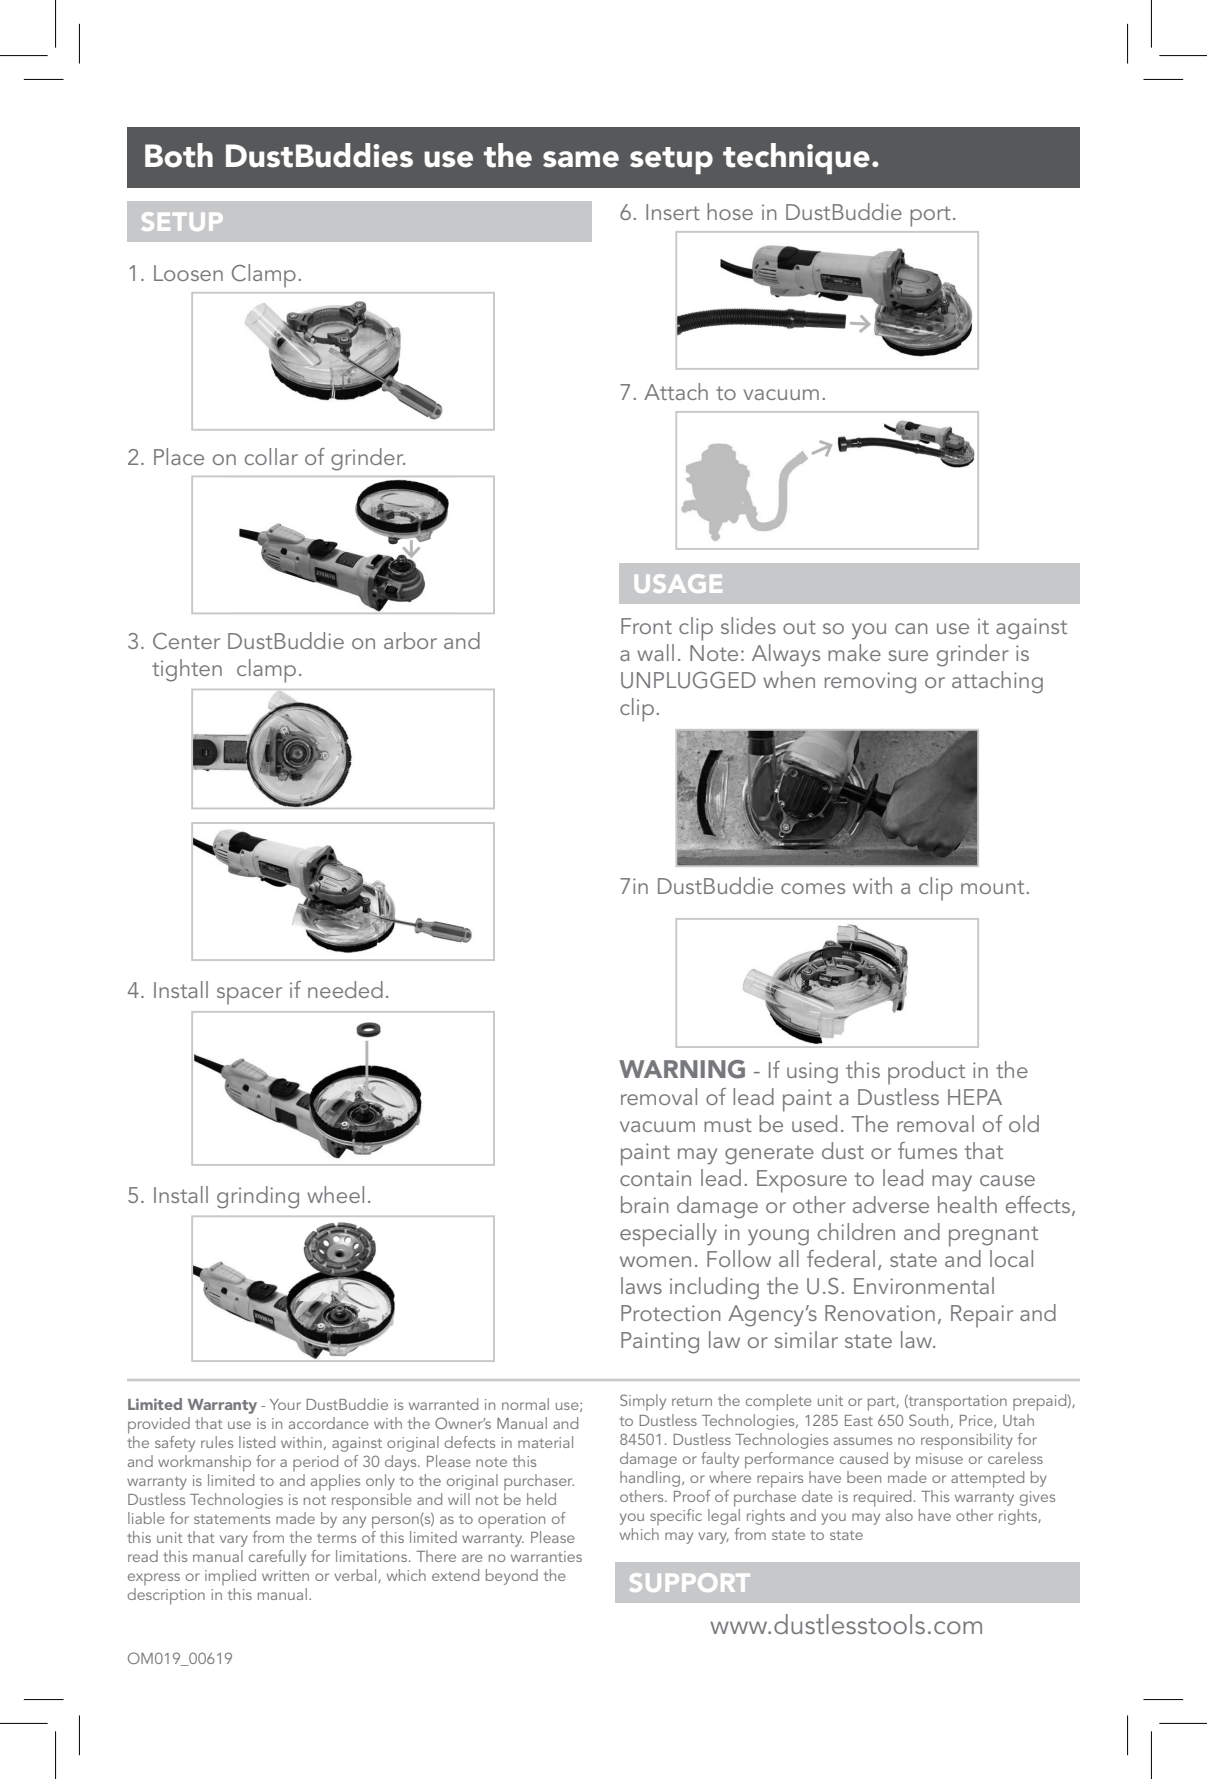 This screenshot has width=1207, height=1779. I want to click on same, so click(581, 159).
